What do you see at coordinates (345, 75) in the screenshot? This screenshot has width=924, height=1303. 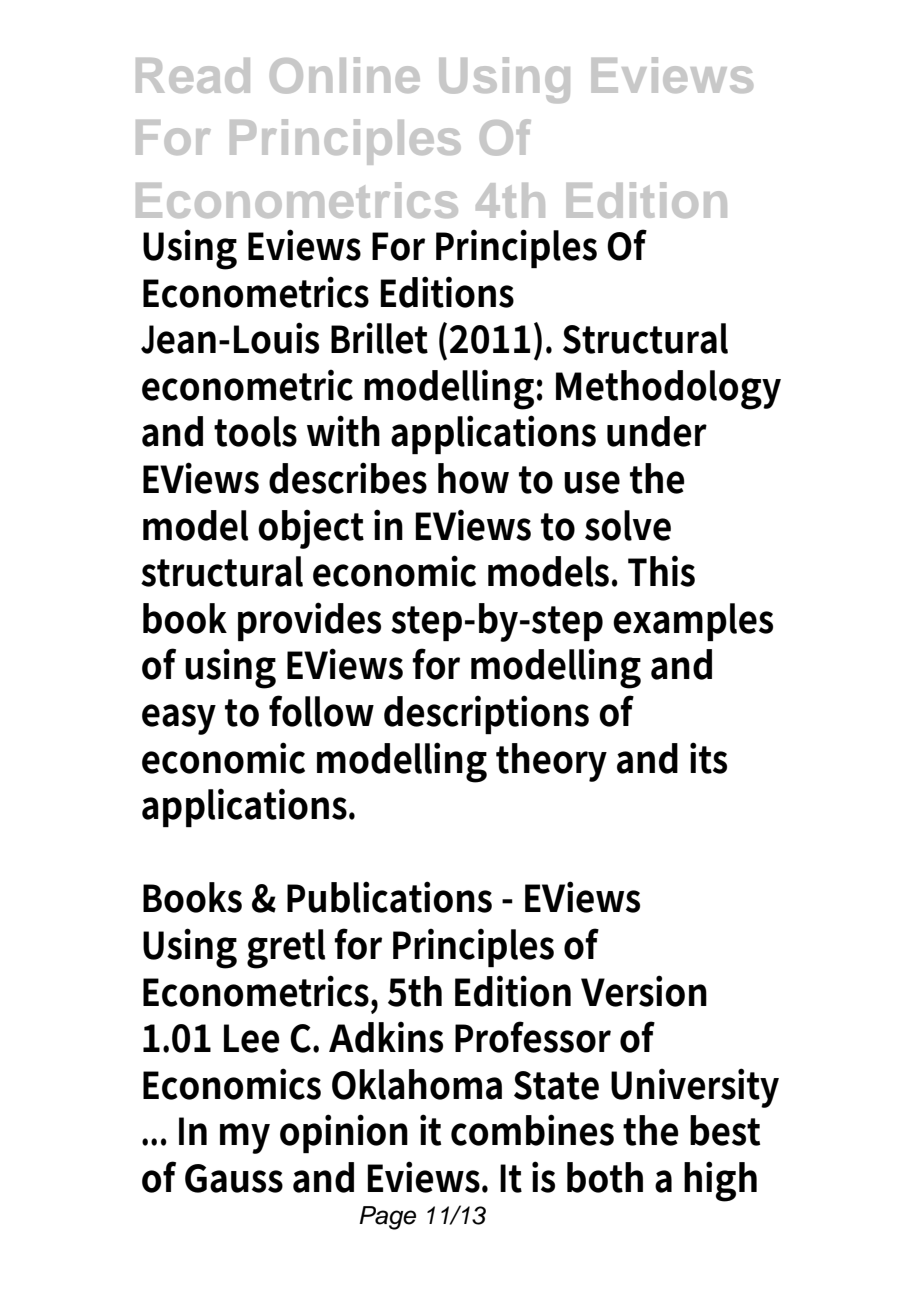 I see `Online` at bounding box center [345, 75].
